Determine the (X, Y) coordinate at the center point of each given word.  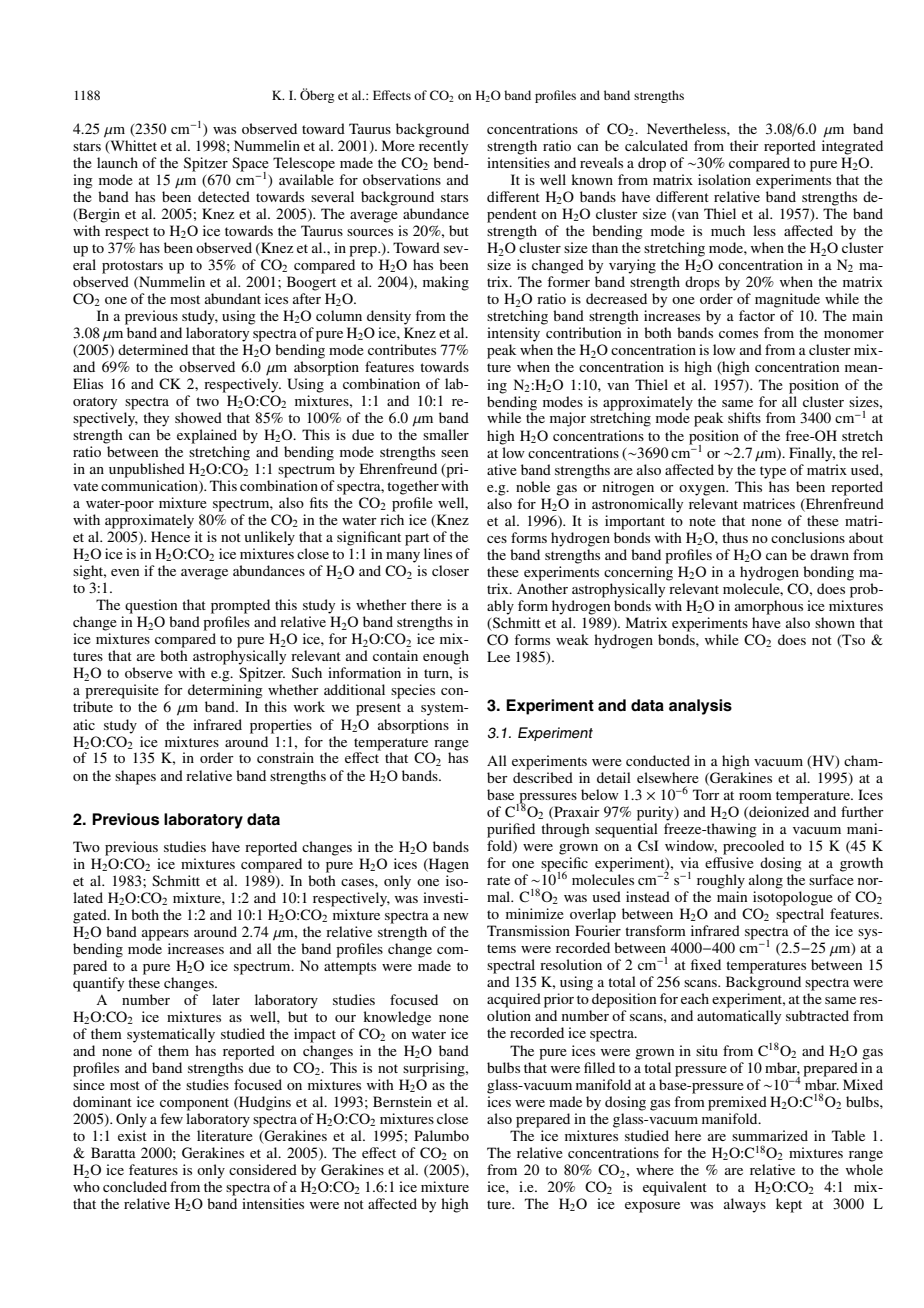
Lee (498, 656)
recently (443, 147)
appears (165, 935)
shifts (744, 417)
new (456, 916)
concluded (135, 1186)
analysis (700, 707)
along (766, 881)
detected (224, 196)
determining (225, 691)
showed (198, 417)
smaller (446, 434)
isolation (724, 179)
